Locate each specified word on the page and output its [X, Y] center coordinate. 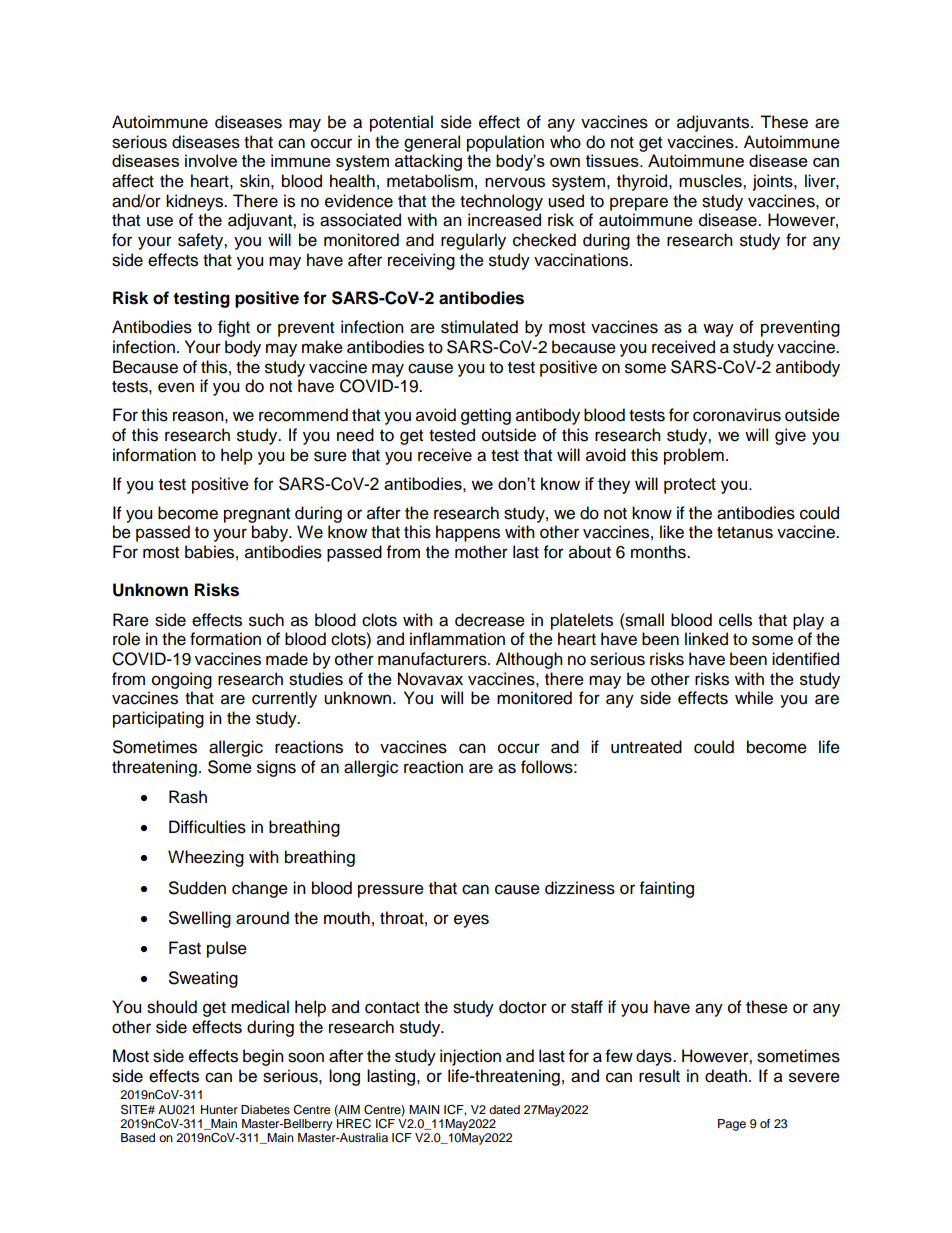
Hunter [219, 1109]
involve [211, 160]
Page [732, 1125]
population [505, 143]
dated [504, 1109]
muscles [711, 181]
